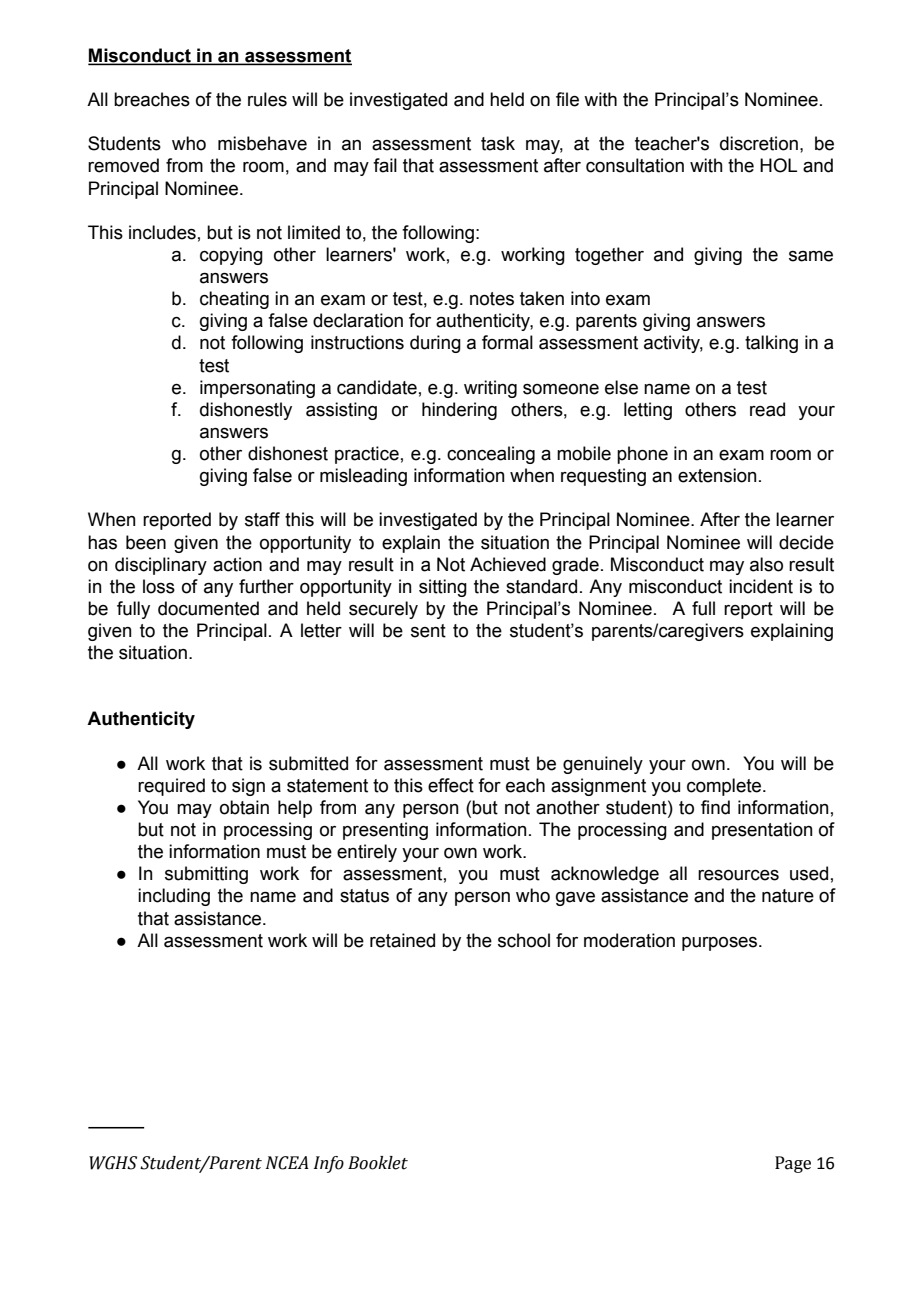 The image size is (924, 1307). What do you see at coordinates (759, 143) in the image?
I see `discretion` at bounding box center [759, 143].
